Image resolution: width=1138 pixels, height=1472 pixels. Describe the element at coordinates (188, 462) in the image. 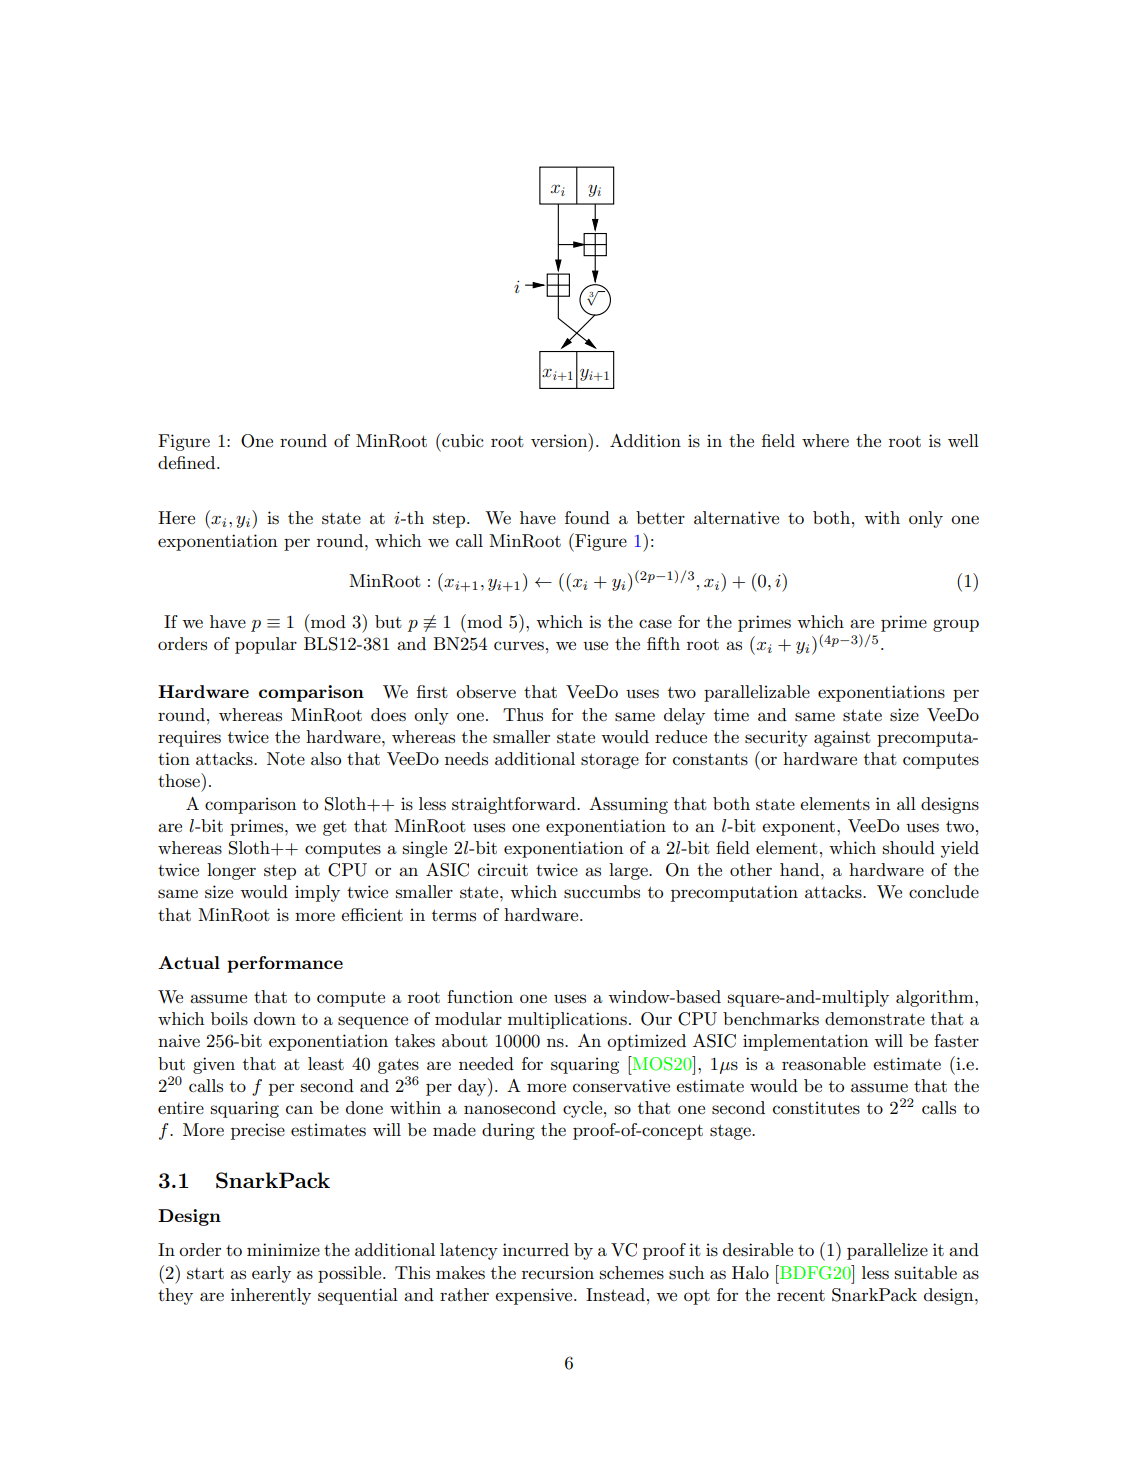

I see `defined` at that location.
